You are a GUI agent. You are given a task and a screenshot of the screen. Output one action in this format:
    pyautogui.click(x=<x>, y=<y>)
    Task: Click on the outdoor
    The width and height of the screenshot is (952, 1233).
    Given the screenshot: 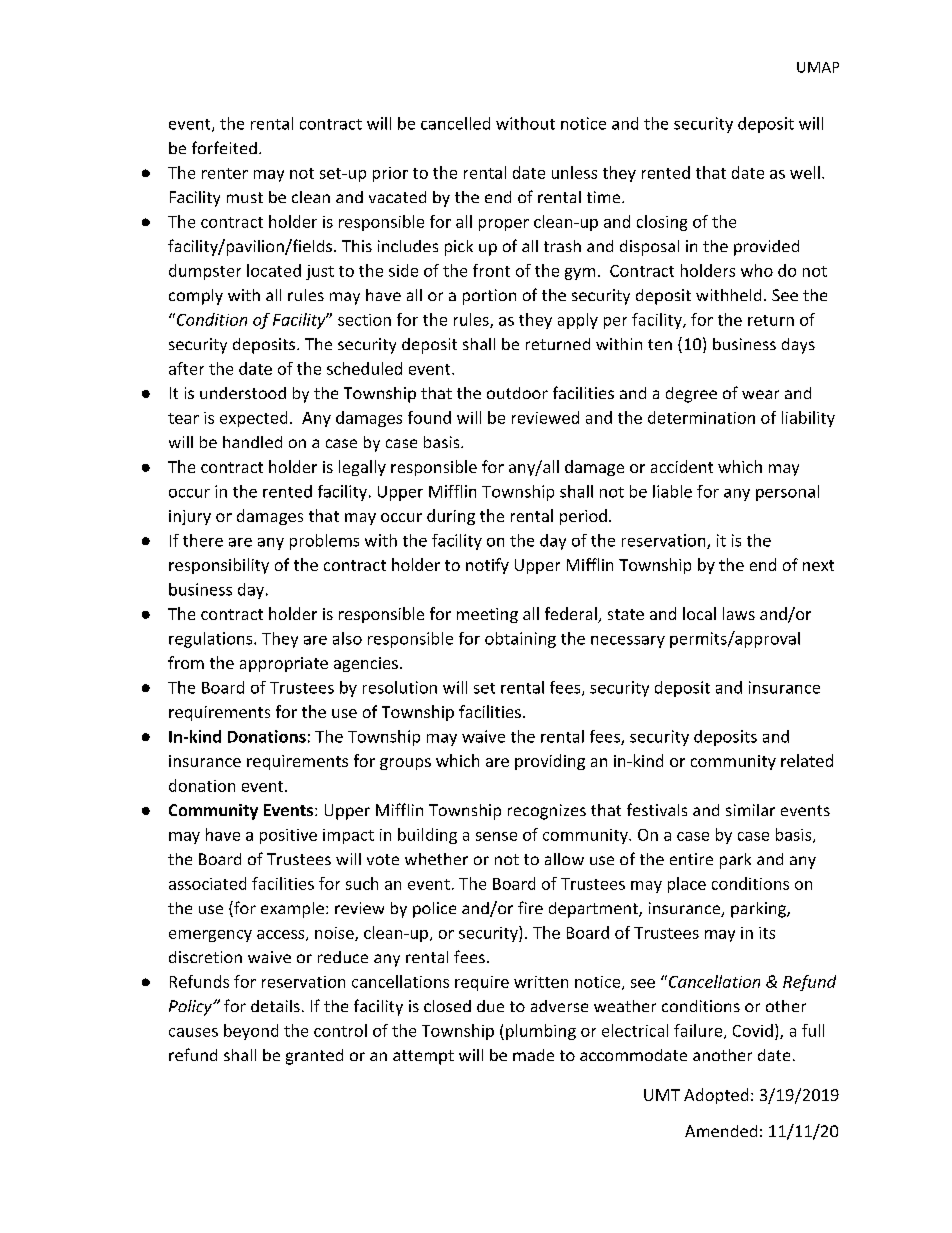 What is the action you would take?
    pyautogui.click(x=517, y=393)
